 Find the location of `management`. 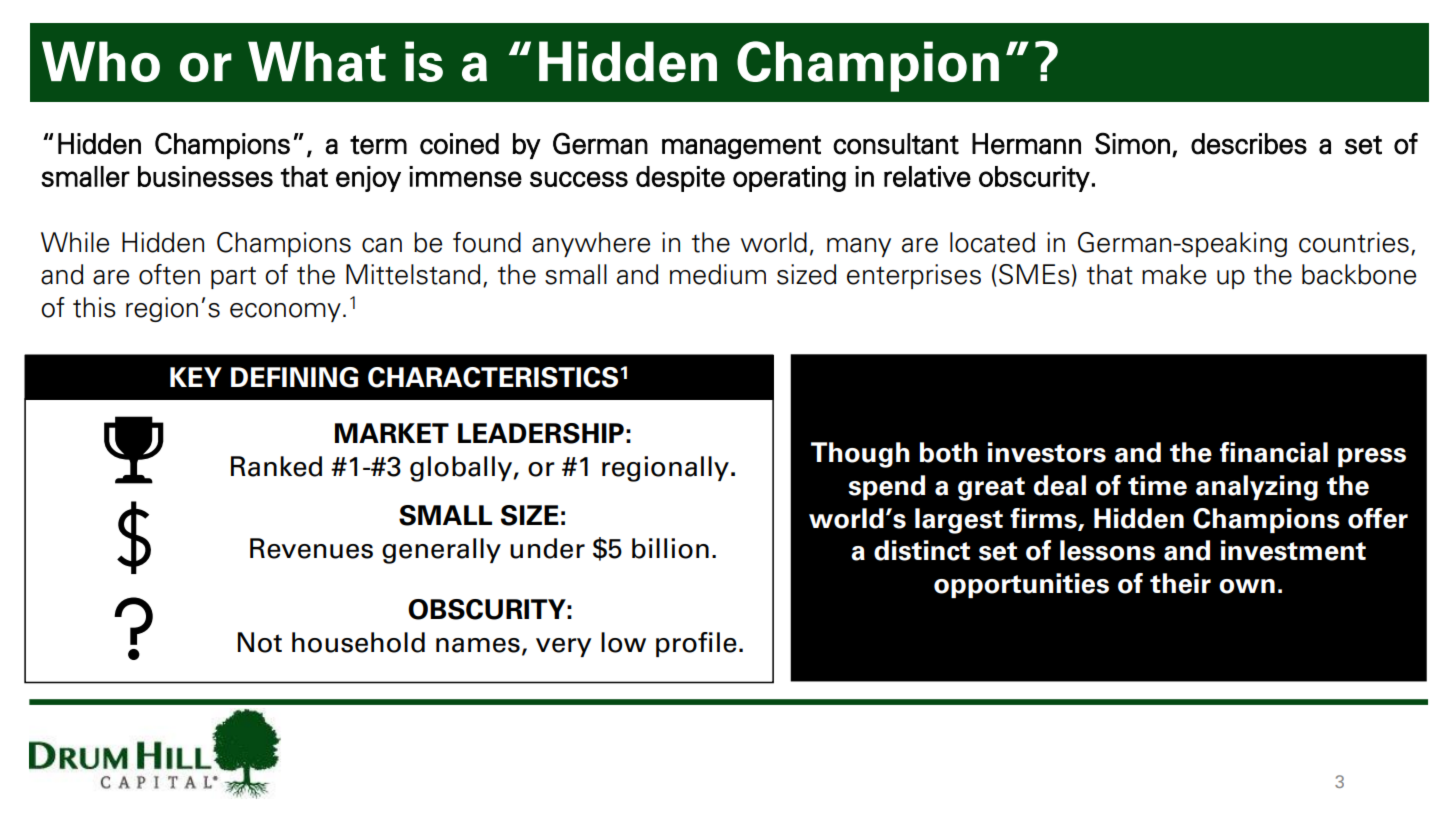

management is located at coordinates (741, 147).
